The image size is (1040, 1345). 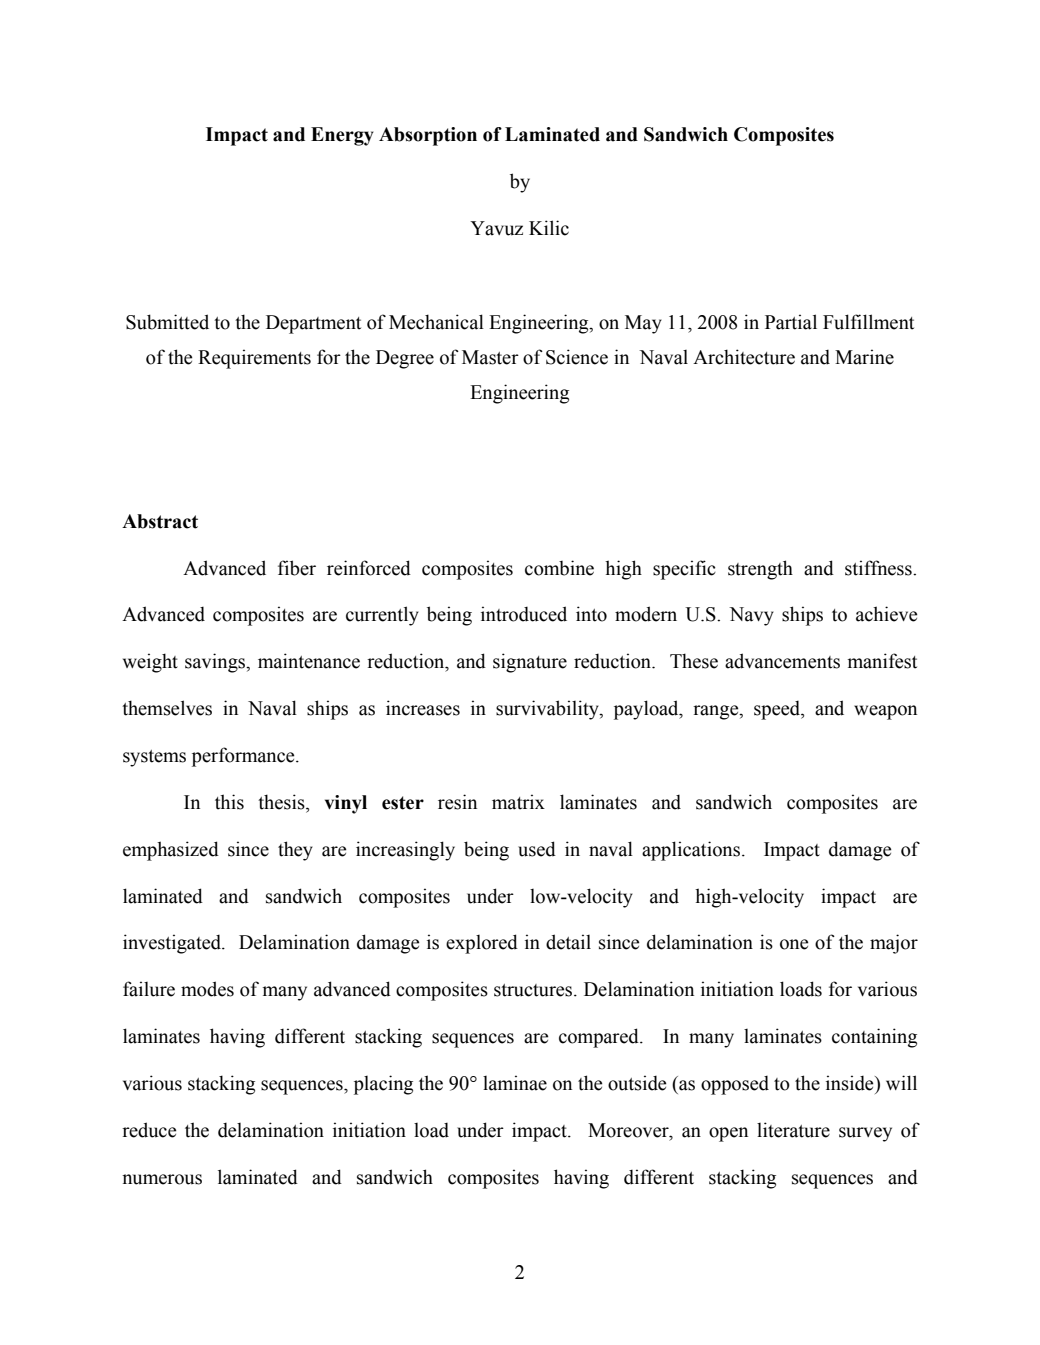 I want to click on laminae, so click(x=515, y=1083).
